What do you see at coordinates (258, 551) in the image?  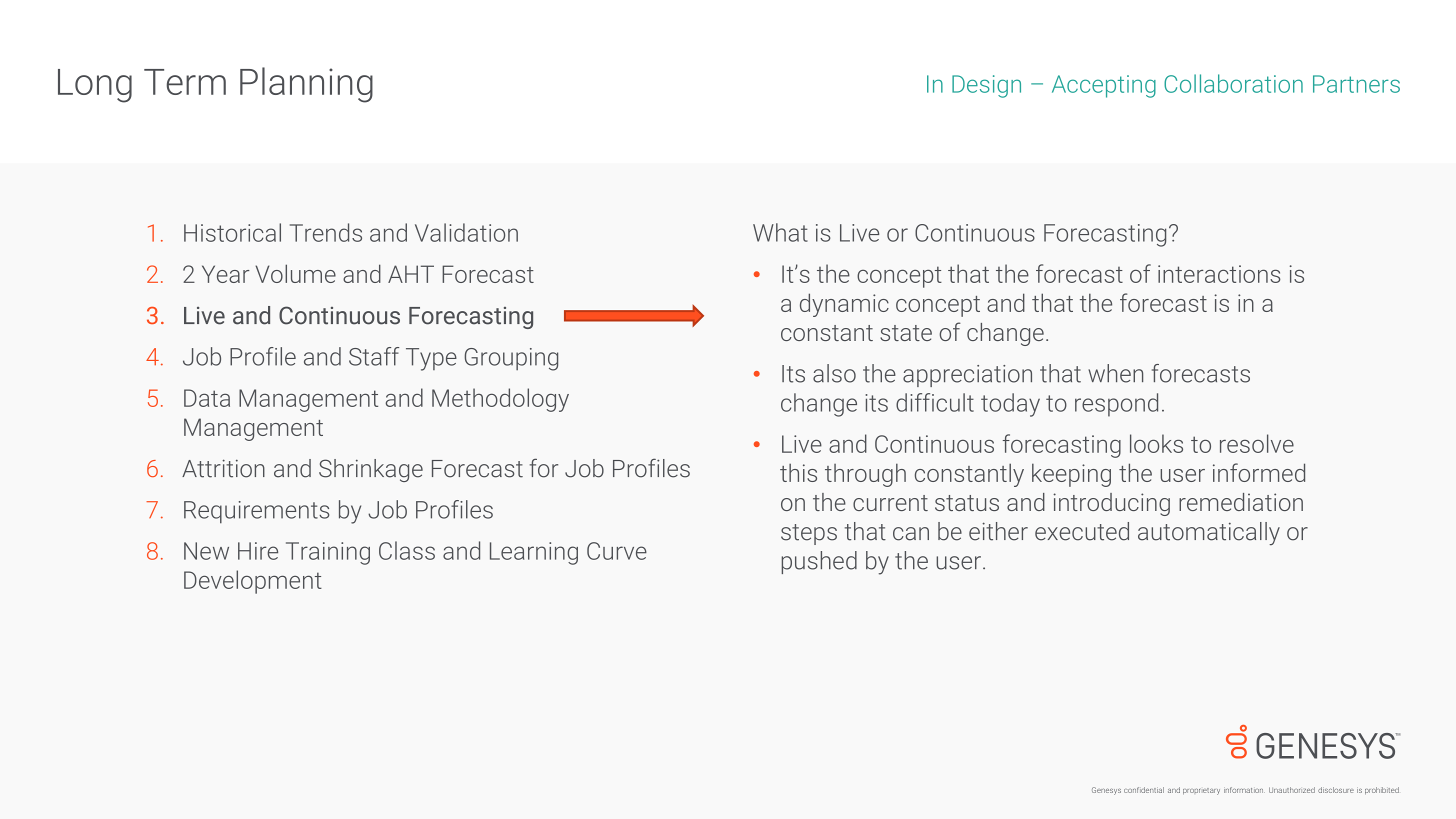 I see `Hire` at bounding box center [258, 551].
